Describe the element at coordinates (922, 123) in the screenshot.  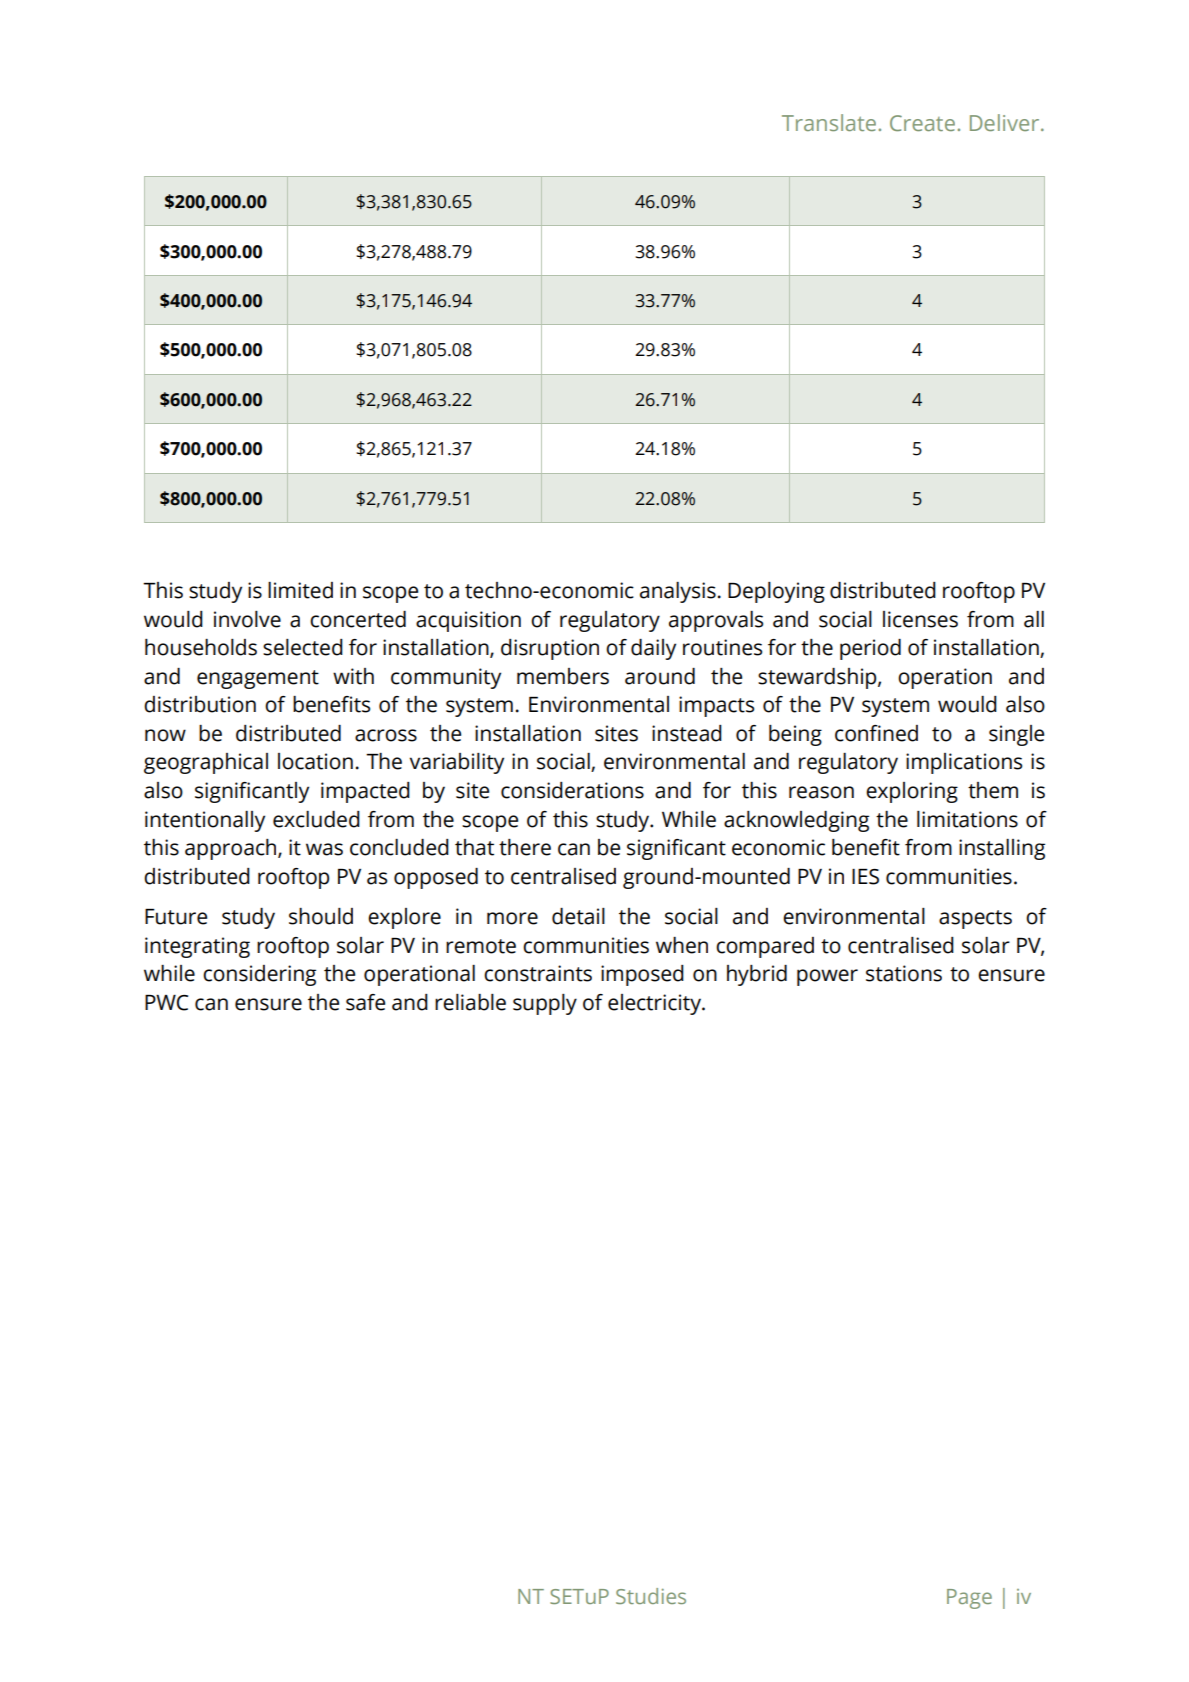
I see `Create` at that location.
